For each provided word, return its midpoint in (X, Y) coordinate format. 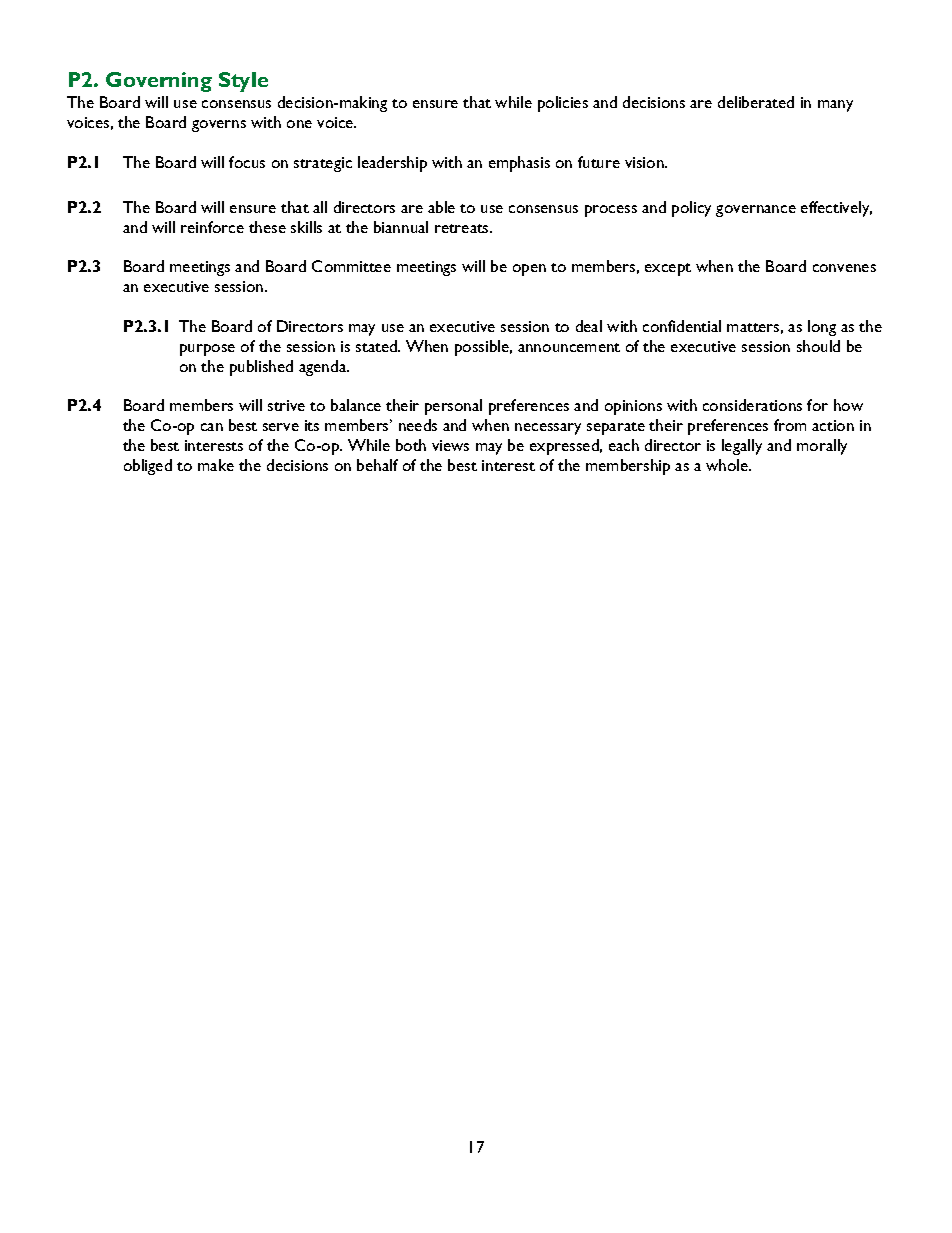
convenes (844, 268)
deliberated (756, 102)
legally (742, 447)
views (450, 445)
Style (243, 82)
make (216, 465)
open (529, 270)
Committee (351, 266)
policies (563, 104)
